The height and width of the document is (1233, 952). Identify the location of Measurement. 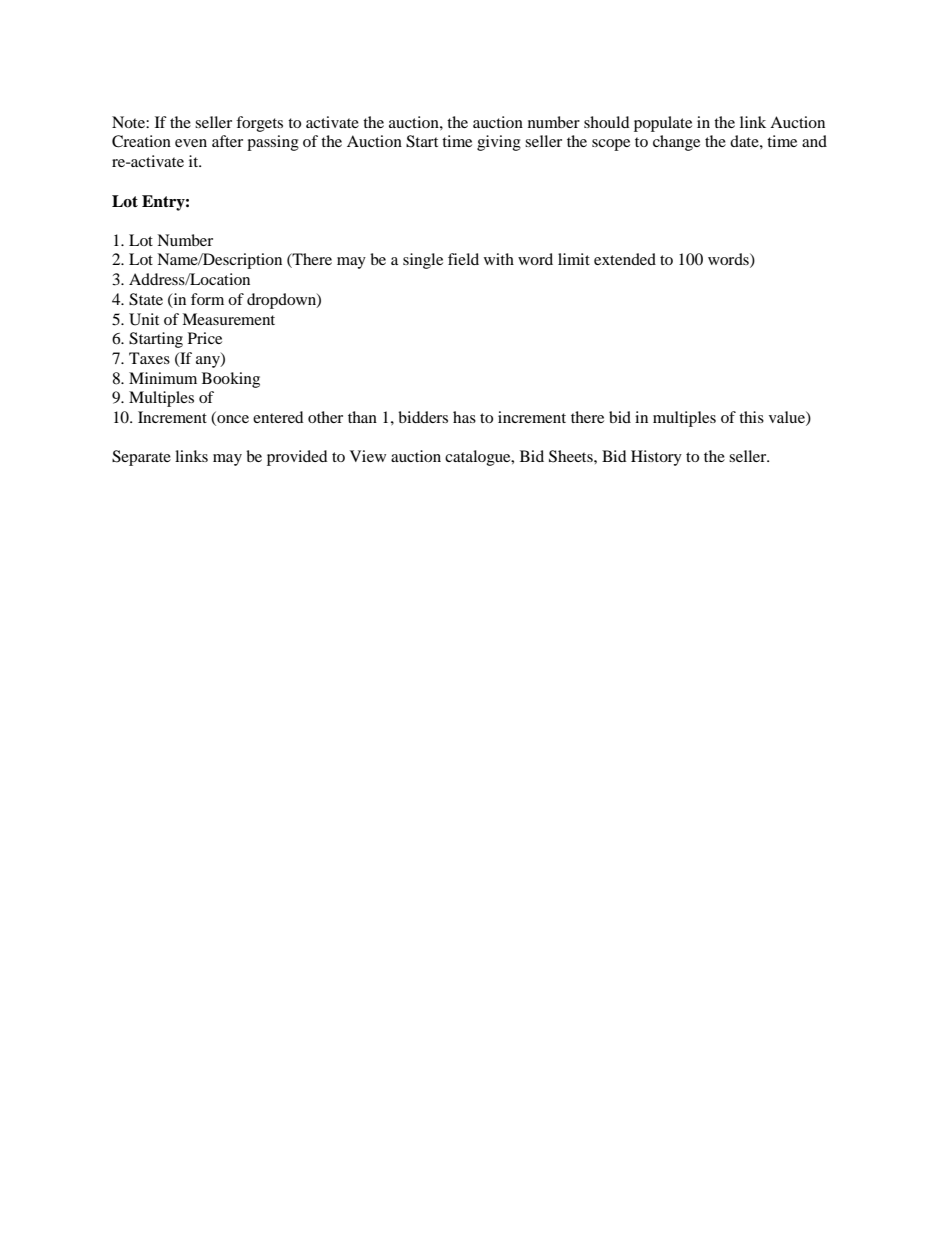
(228, 319).
